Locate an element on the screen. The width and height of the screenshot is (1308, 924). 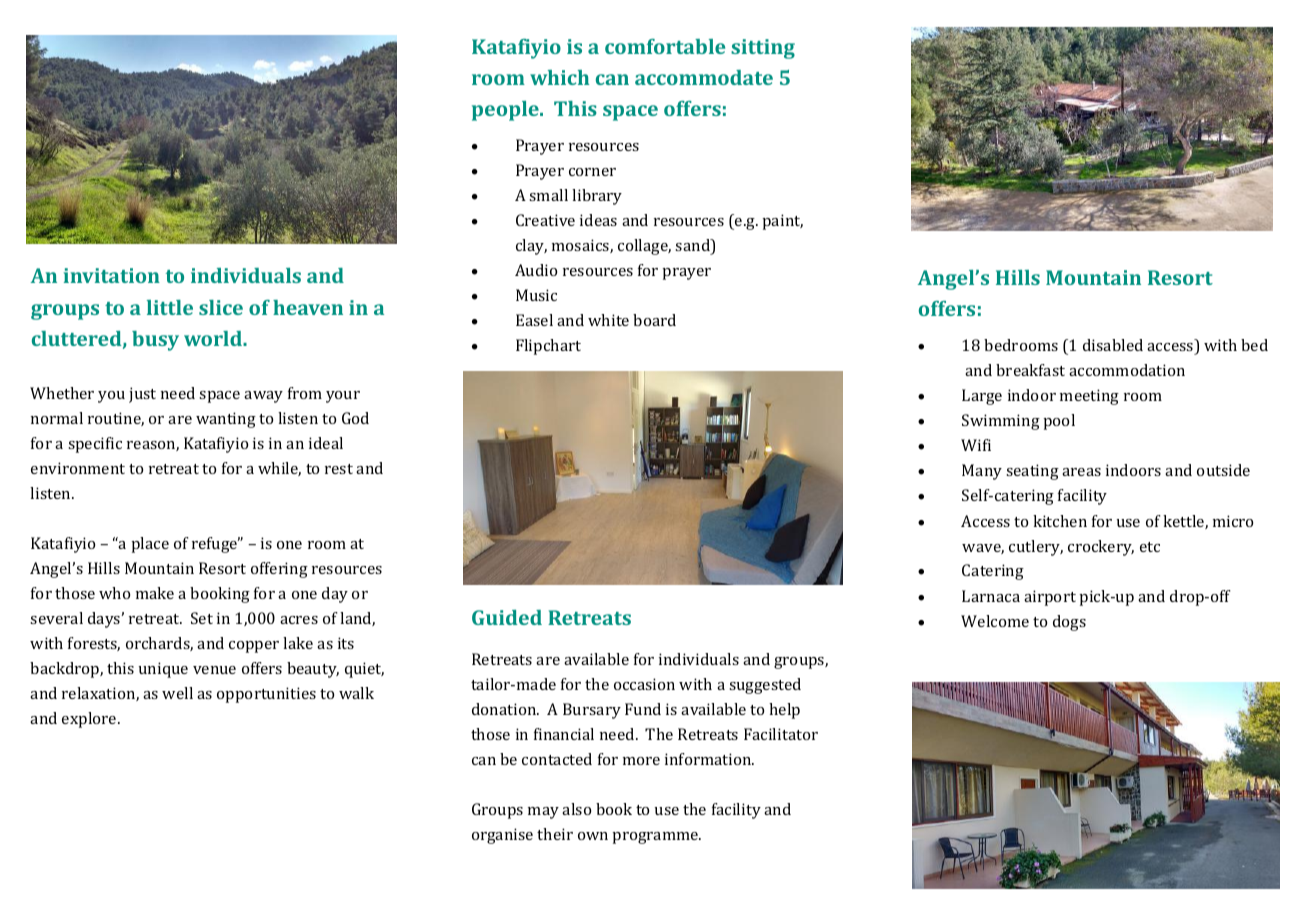
crockery is located at coordinates (1101, 548).
